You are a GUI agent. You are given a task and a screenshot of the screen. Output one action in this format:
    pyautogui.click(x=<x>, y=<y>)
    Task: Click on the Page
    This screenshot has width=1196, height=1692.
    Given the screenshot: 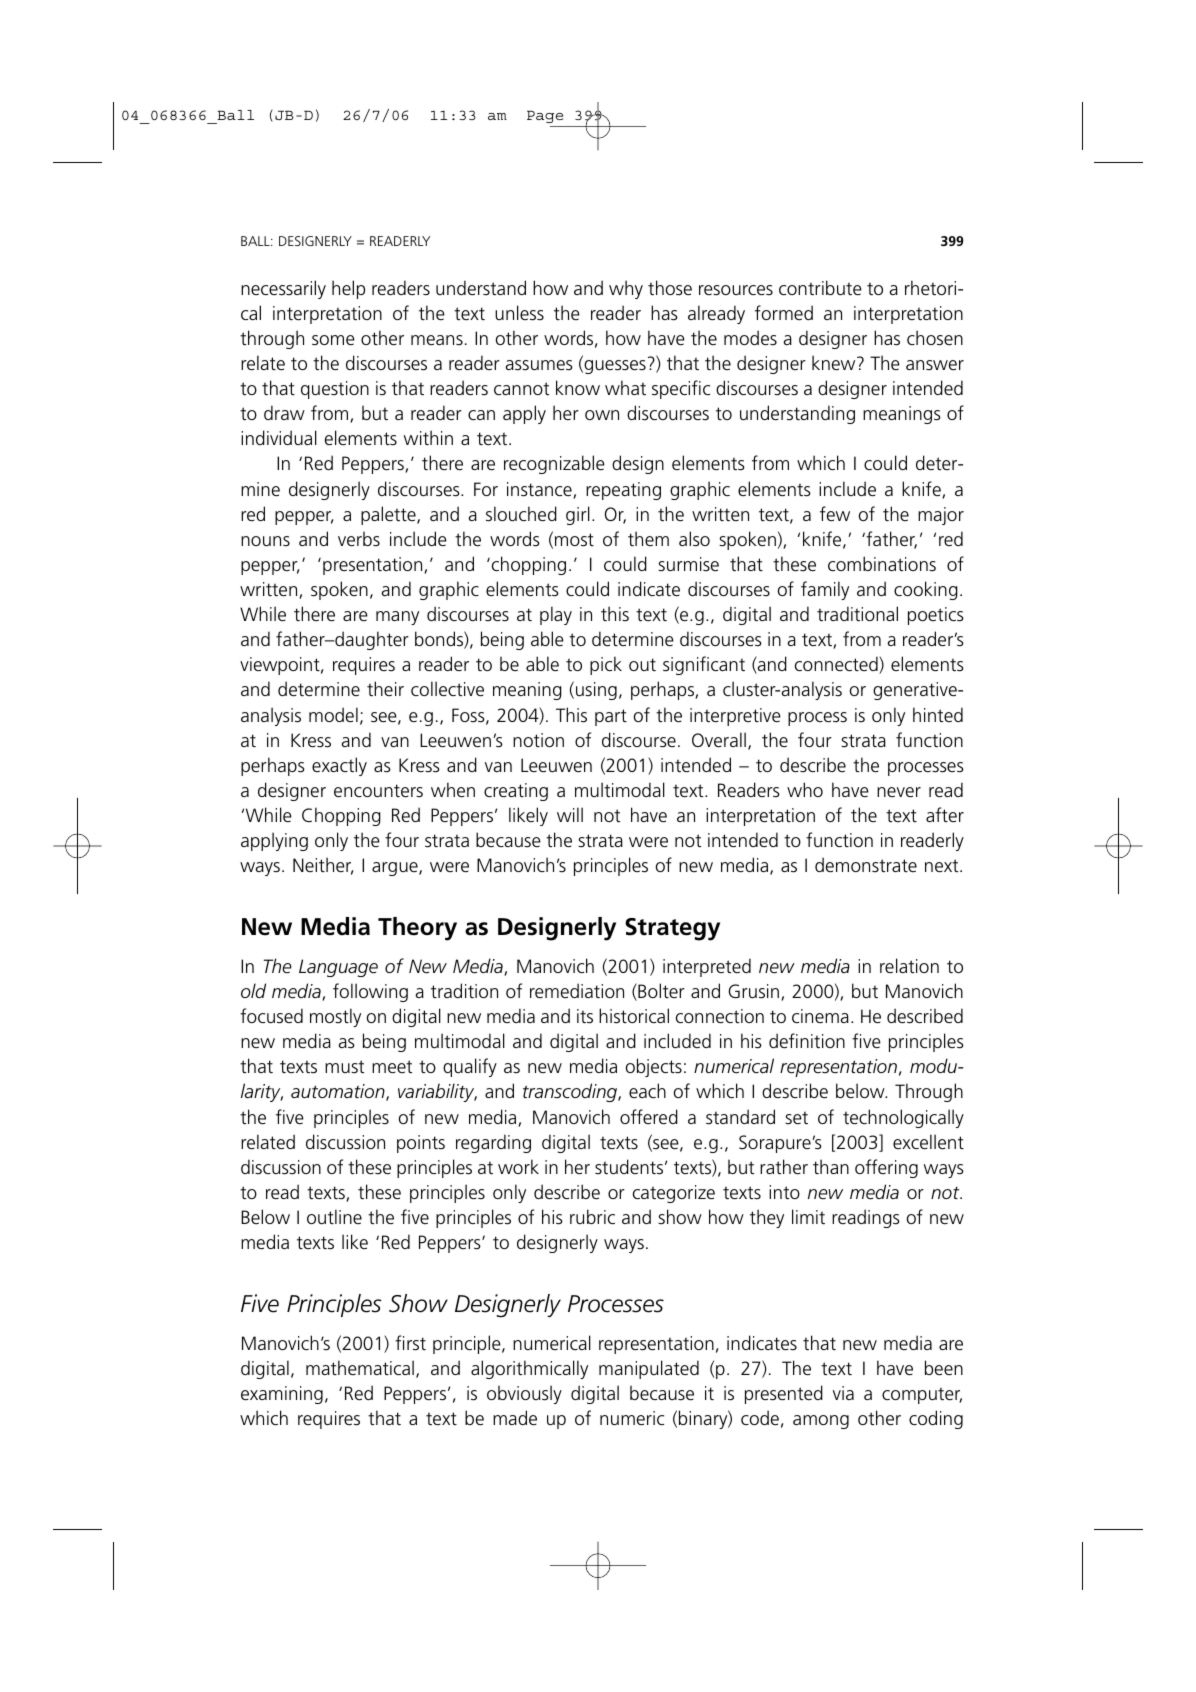 What is the action you would take?
    pyautogui.click(x=545, y=116)
